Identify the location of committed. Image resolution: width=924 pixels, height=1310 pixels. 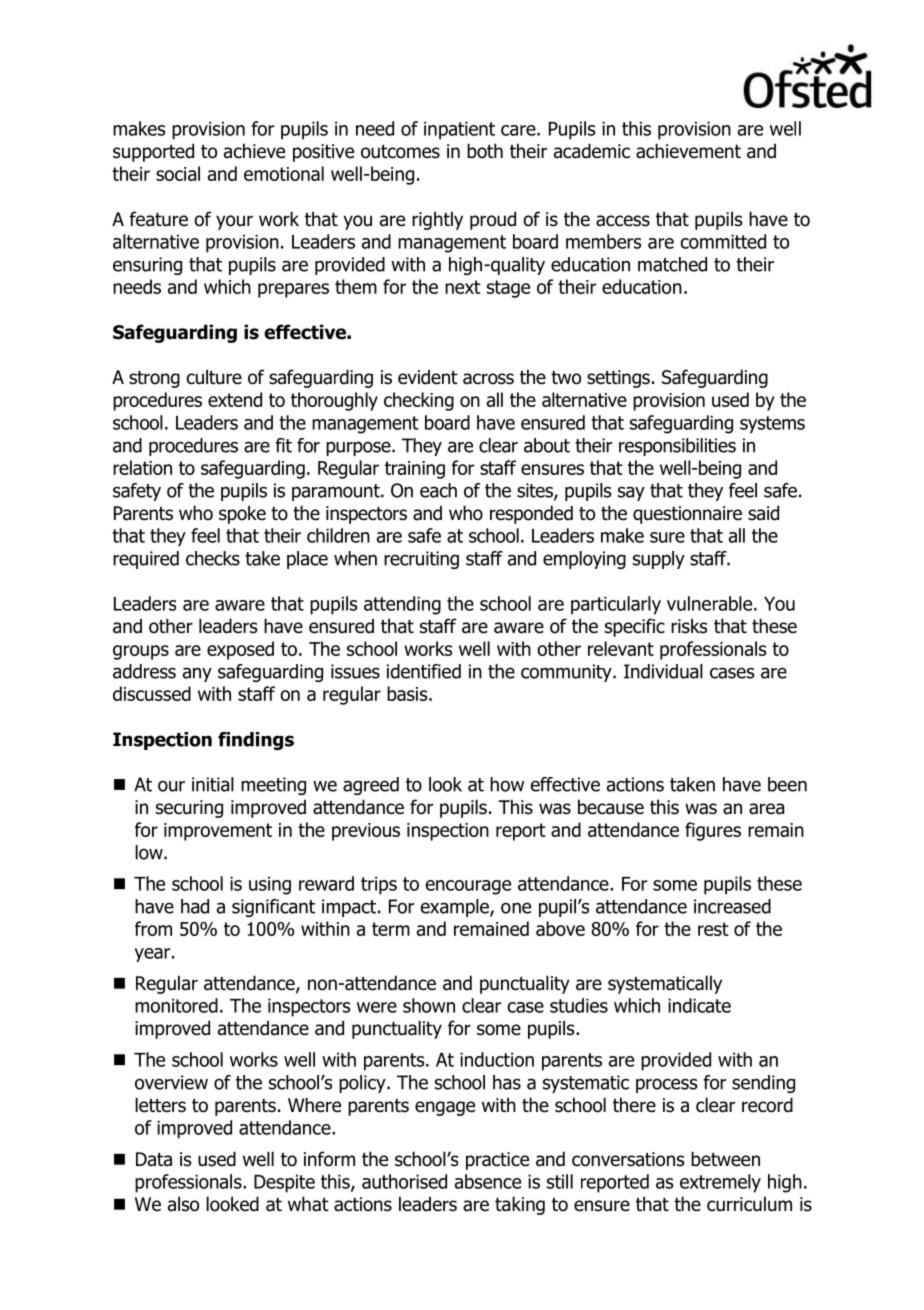
(723, 241).
